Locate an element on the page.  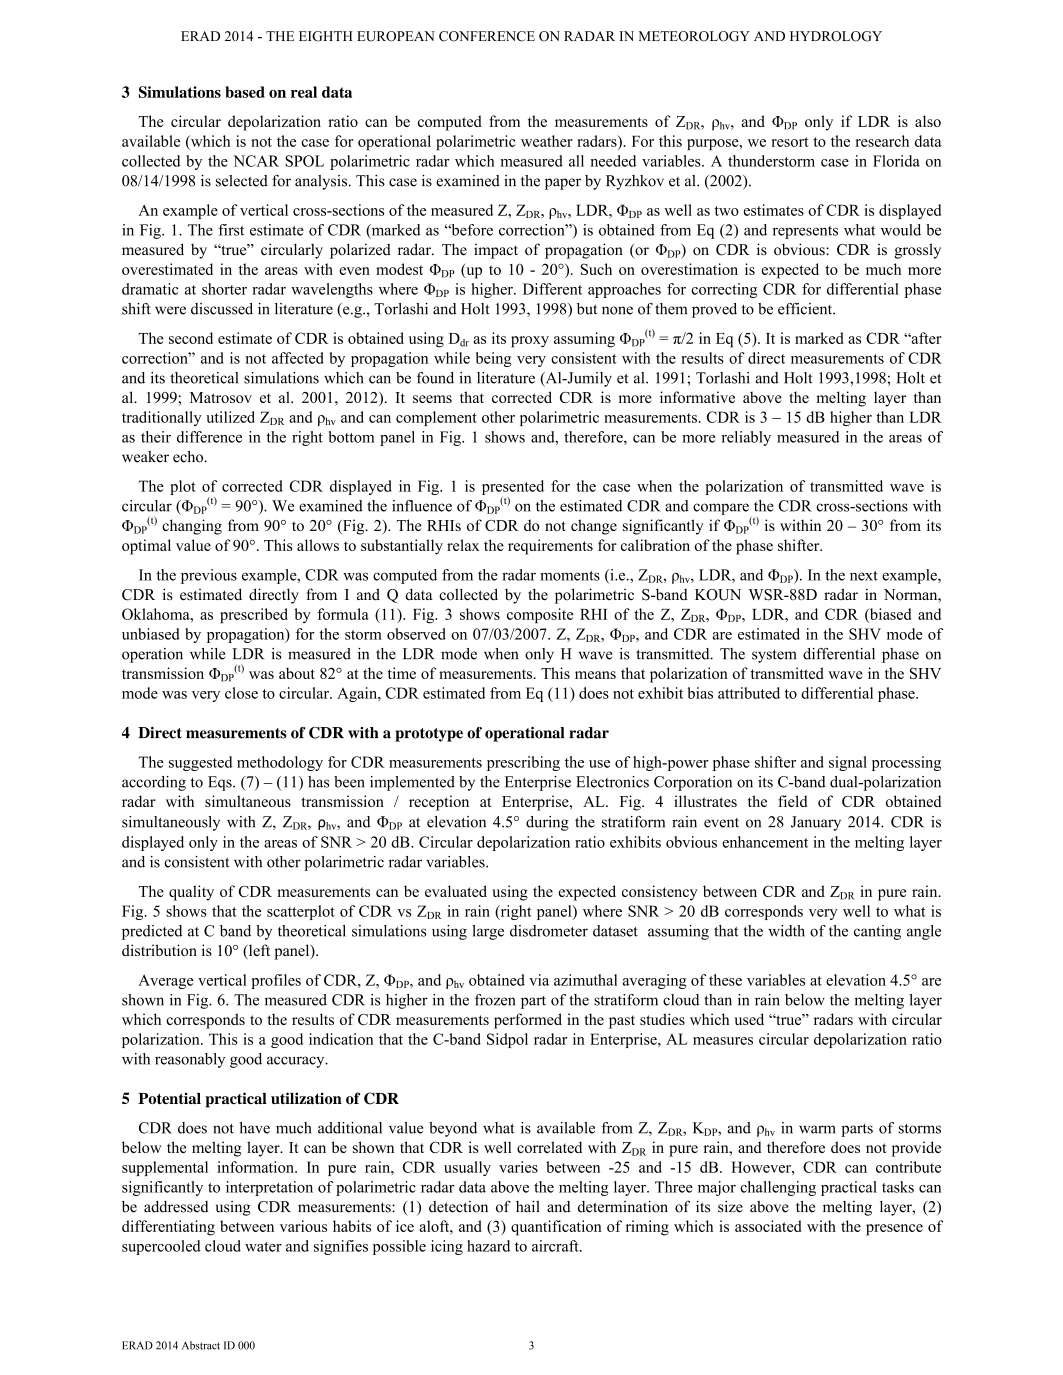
means is located at coordinates (595, 675).
